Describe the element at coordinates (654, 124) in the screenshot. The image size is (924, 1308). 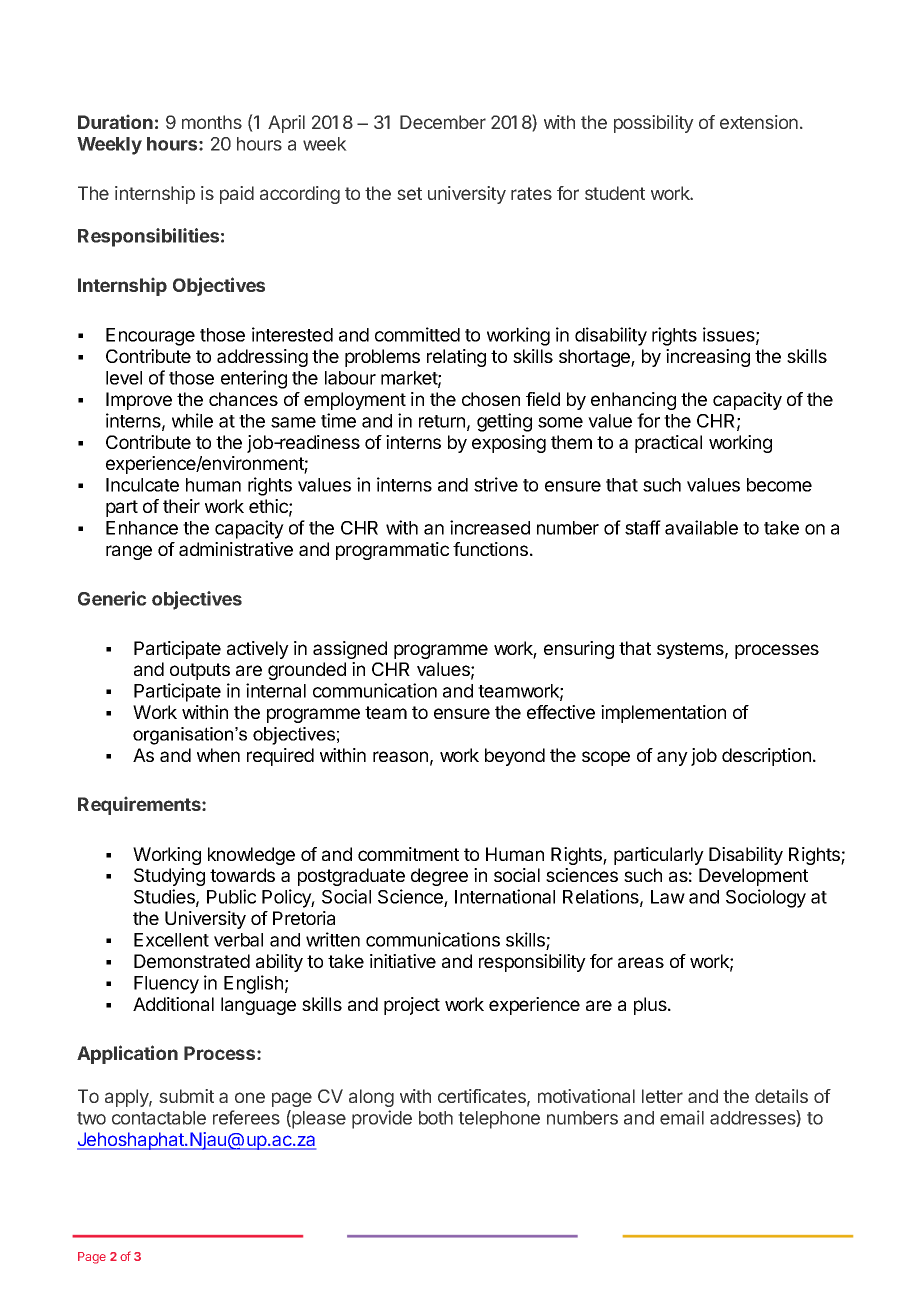
I see `possibility` at that location.
